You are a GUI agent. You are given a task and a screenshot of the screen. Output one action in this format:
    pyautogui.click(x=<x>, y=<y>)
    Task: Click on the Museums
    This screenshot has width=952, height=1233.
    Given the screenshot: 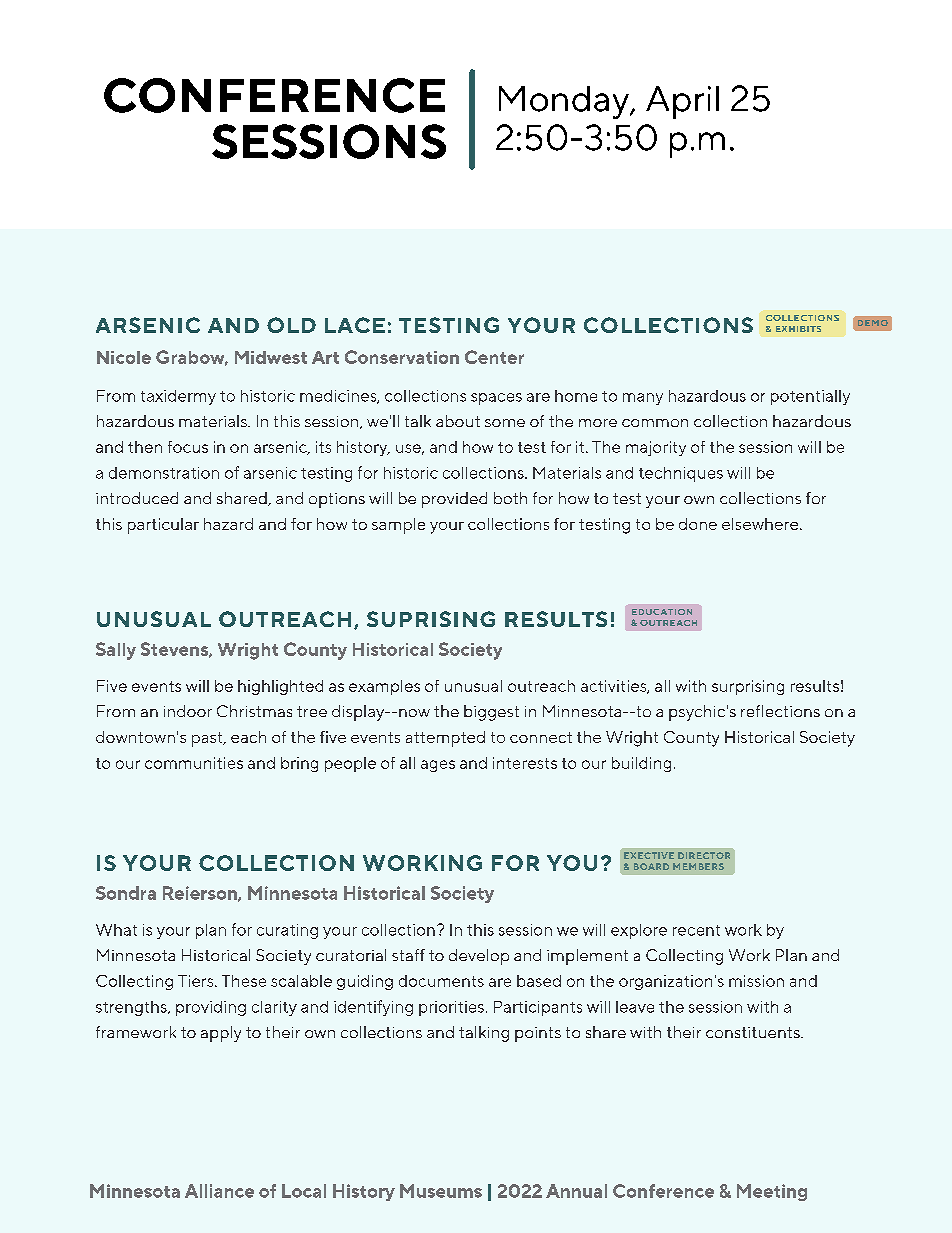 What is the action you would take?
    pyautogui.click(x=441, y=1191)
